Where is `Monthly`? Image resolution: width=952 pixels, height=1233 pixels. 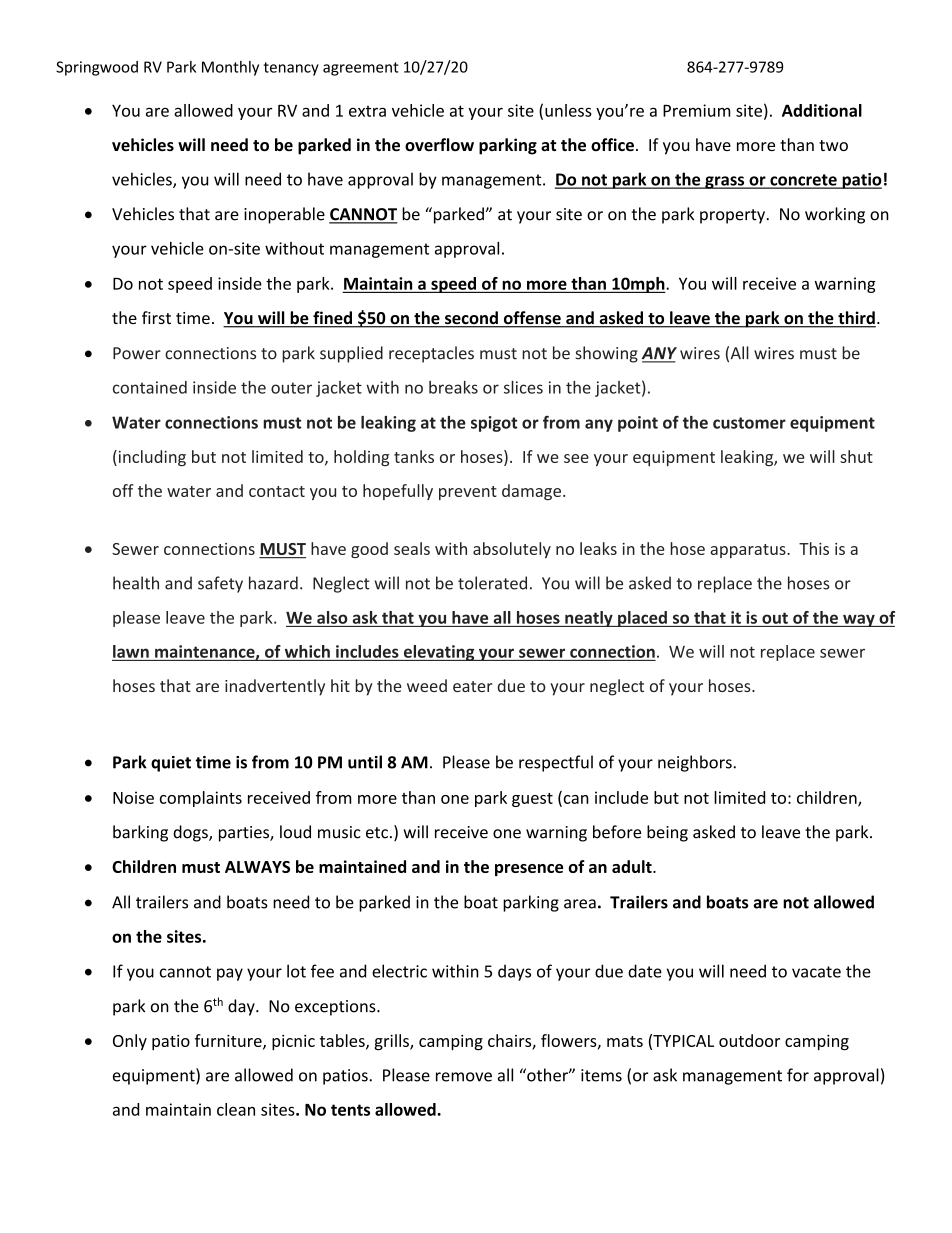 Monthly is located at coordinates (230, 68).
